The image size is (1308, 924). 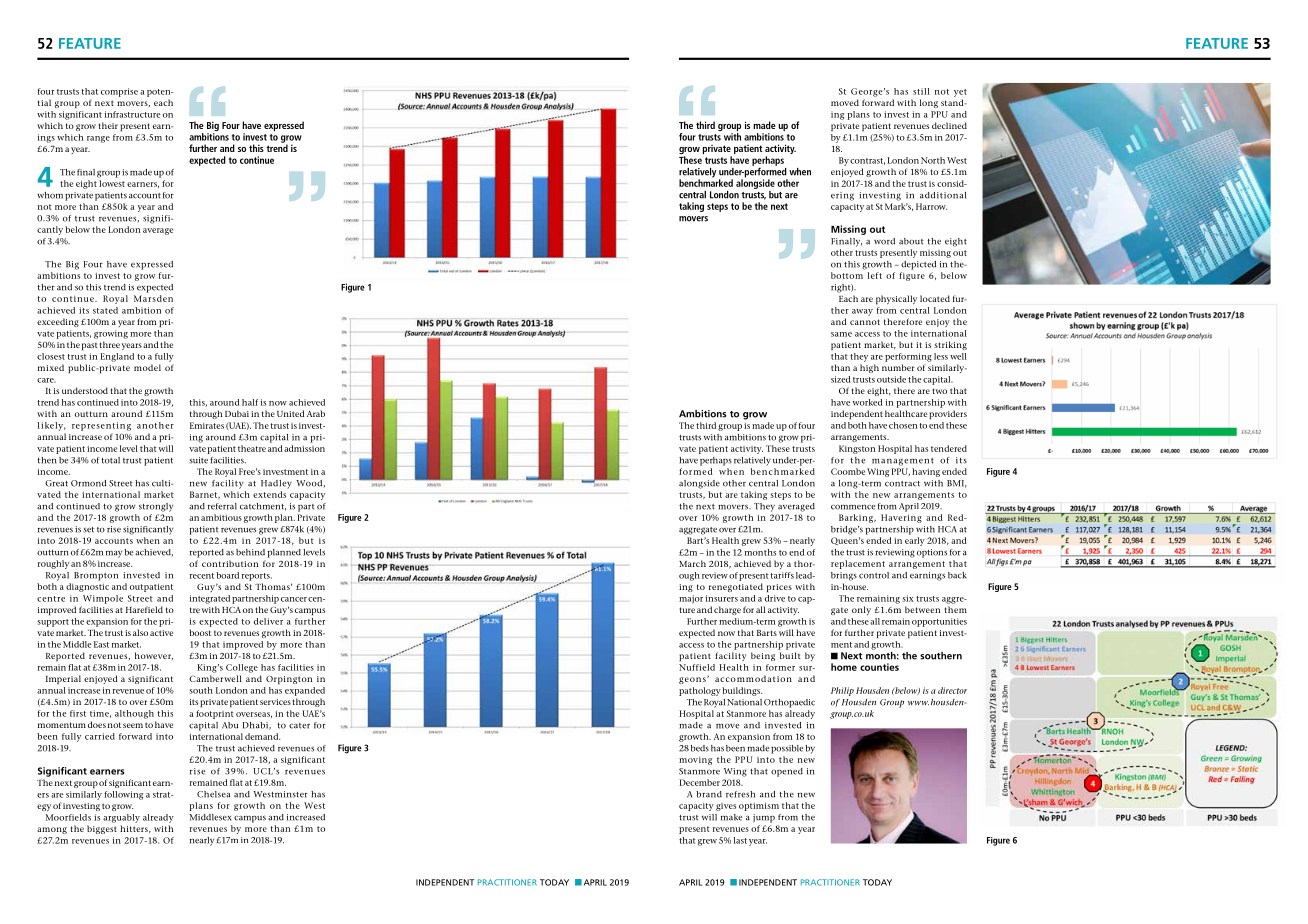 I want to click on same, so click(x=841, y=334).
